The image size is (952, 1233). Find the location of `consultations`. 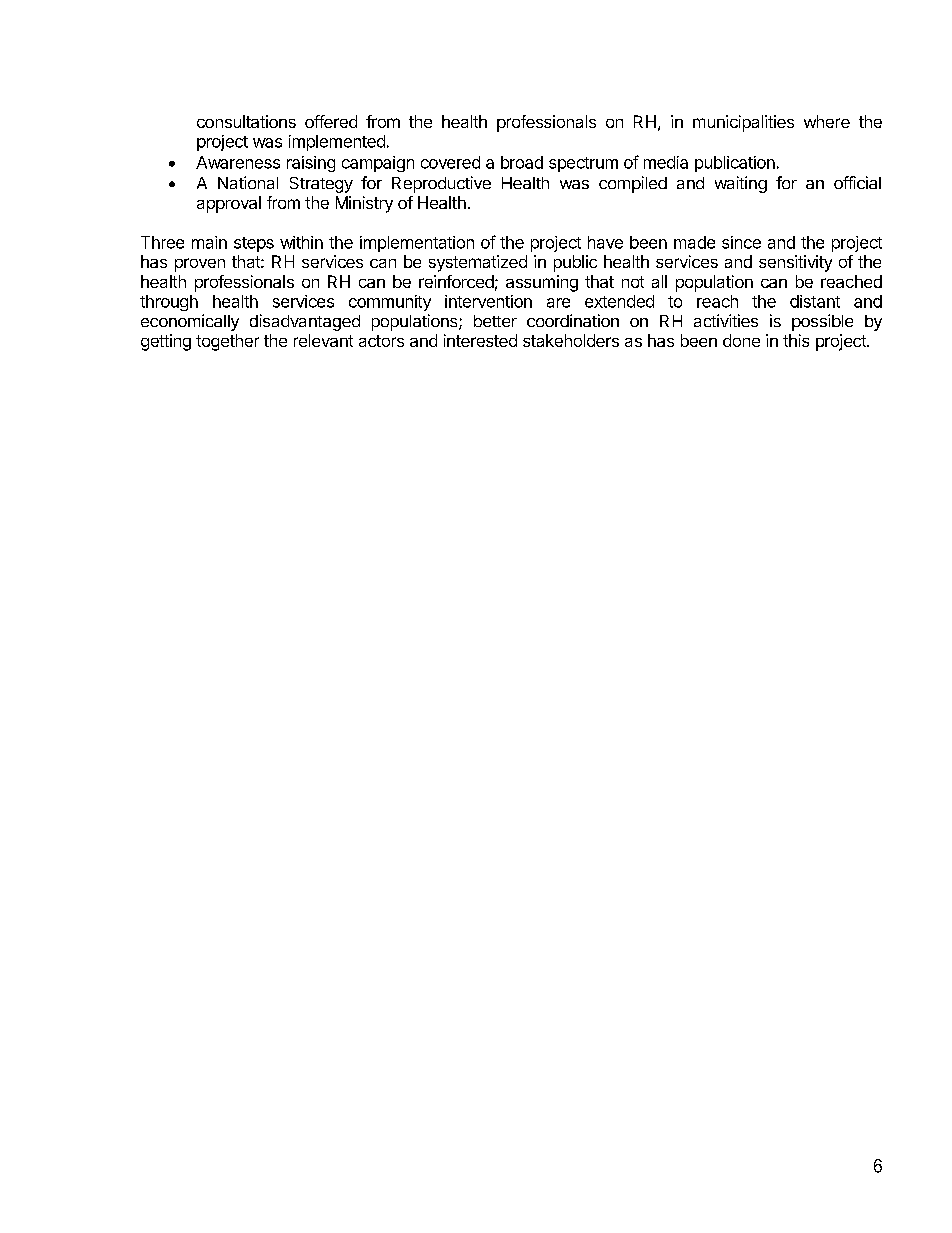

consultations is located at coordinates (246, 121).
